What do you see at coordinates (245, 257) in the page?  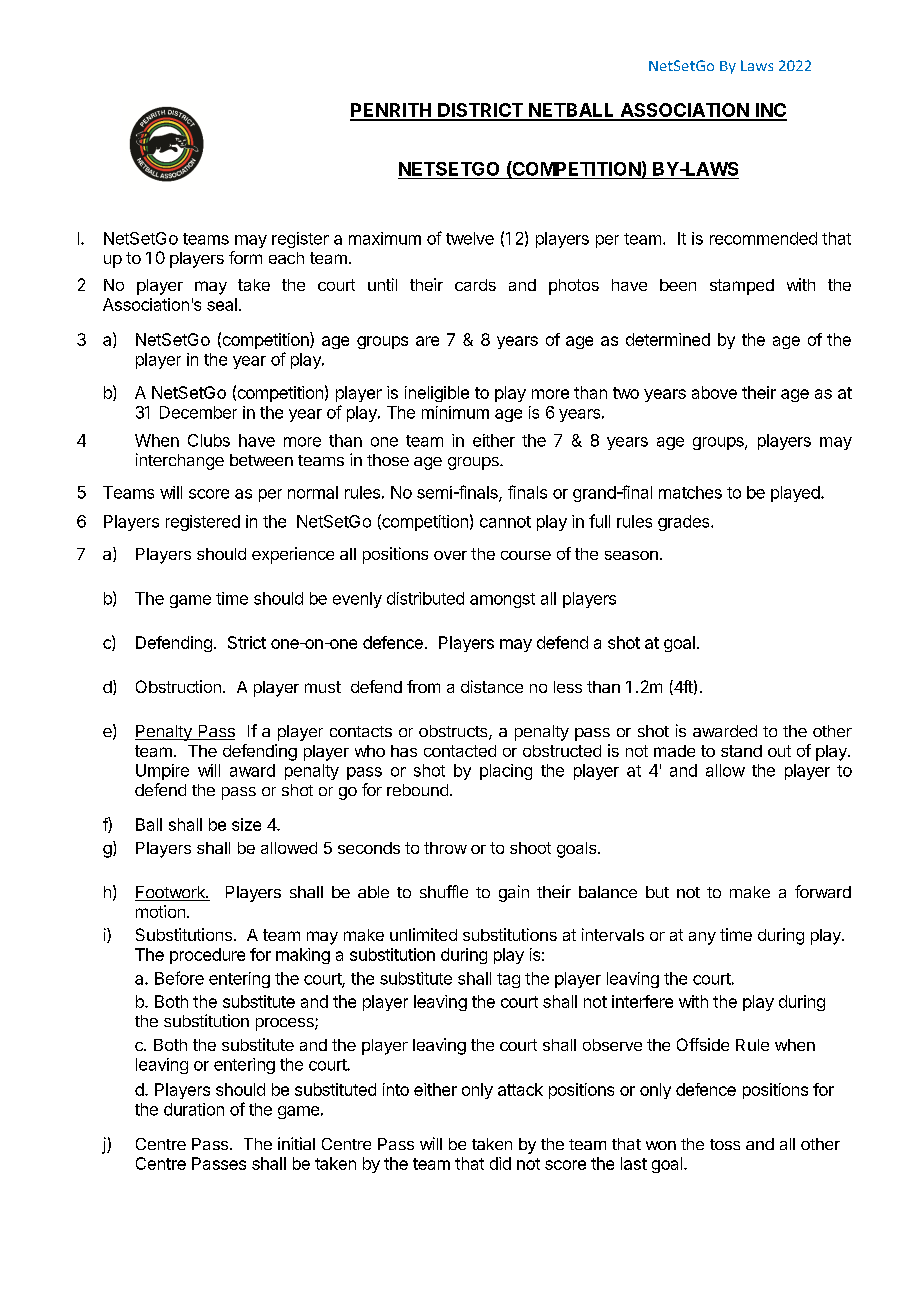 I see `form` at bounding box center [245, 257].
